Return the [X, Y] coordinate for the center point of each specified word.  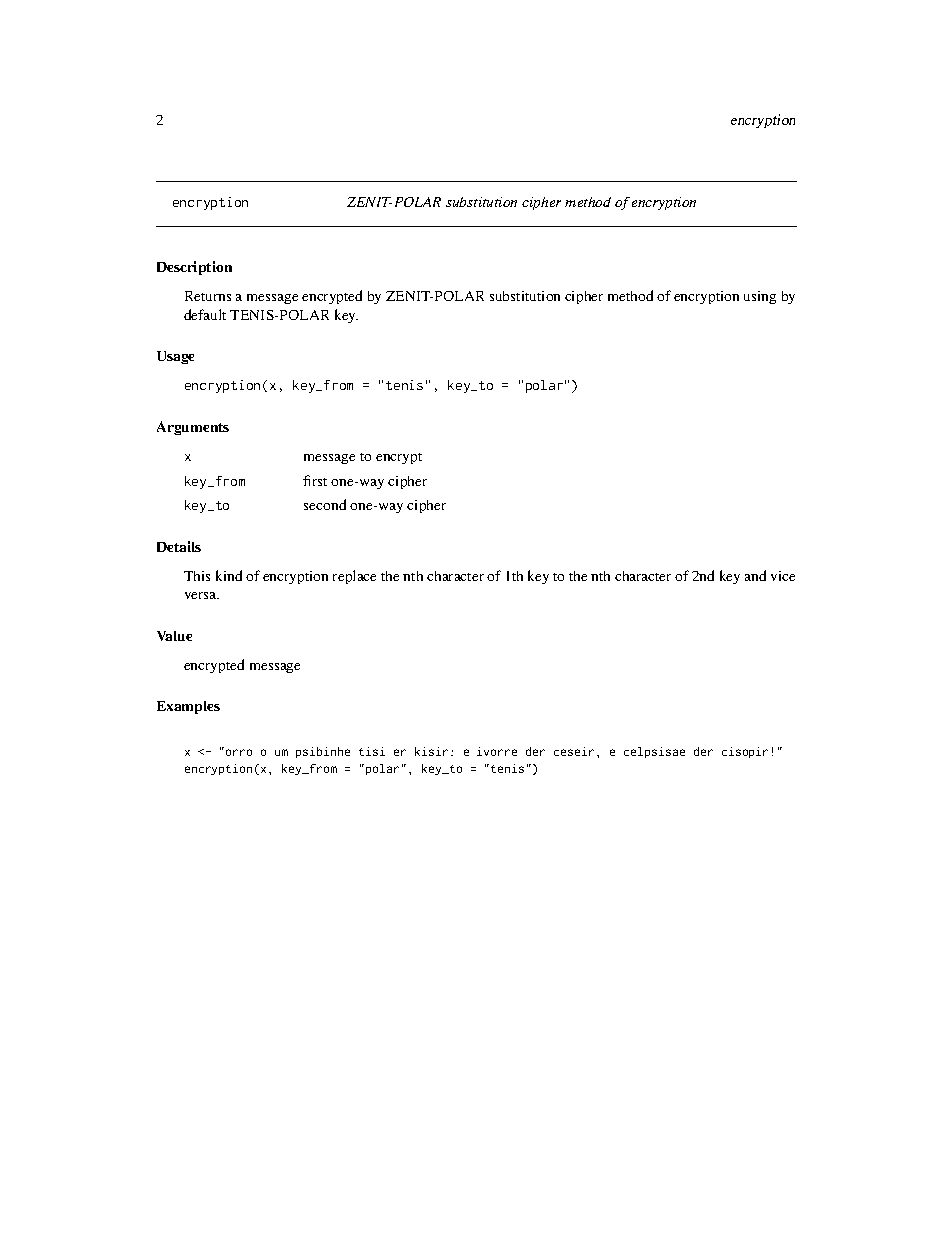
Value [174, 636]
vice [783, 576]
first [315, 480]
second [325, 504]
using [760, 297]
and [755, 575]
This [197, 576]
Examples [188, 707]
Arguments [193, 428]
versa [202, 595]
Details [179, 546]
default [205, 314]
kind [229, 575]
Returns [208, 296]
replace [354, 577]
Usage [175, 357]
